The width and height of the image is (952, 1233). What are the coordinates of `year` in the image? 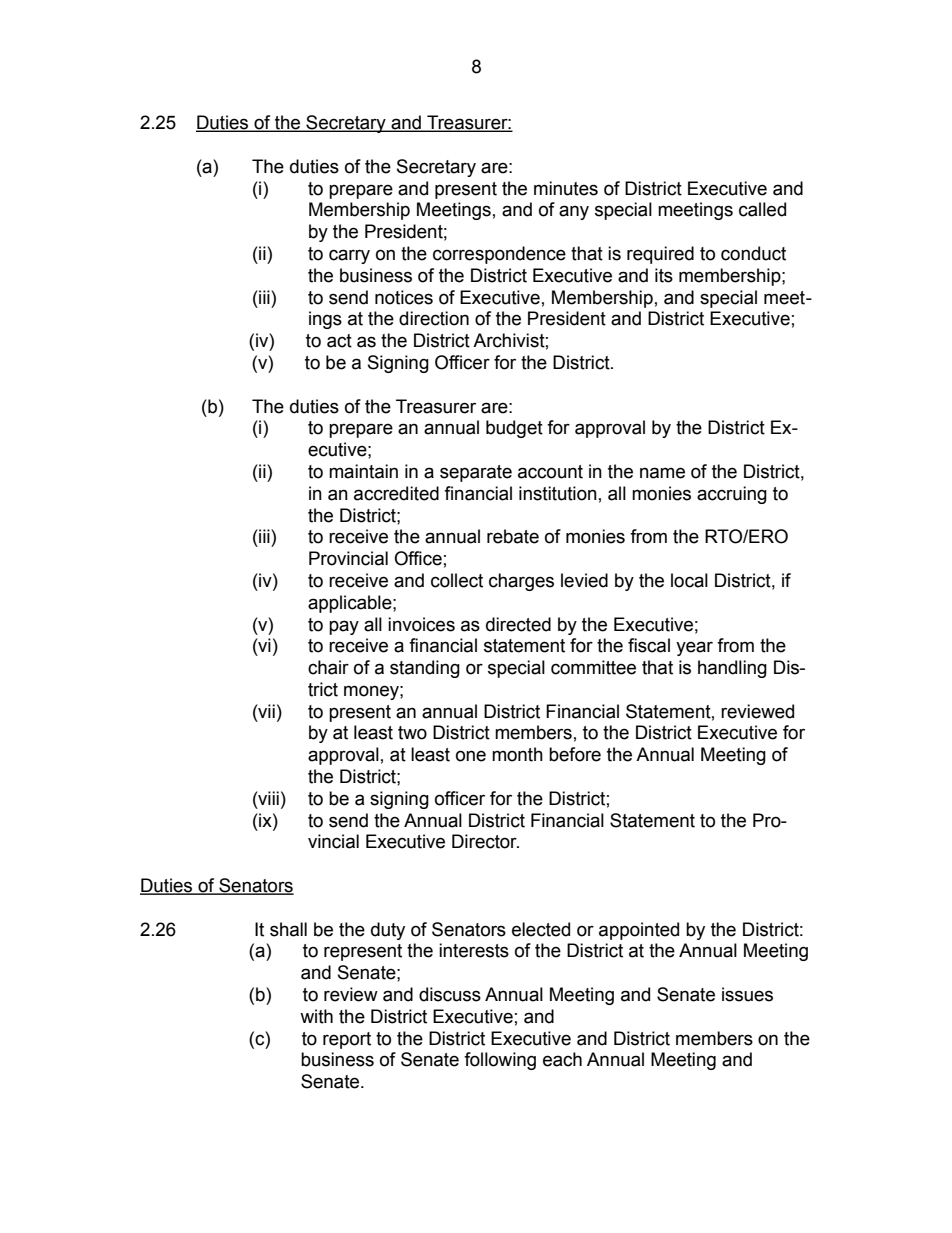 It's located at (694, 648).
